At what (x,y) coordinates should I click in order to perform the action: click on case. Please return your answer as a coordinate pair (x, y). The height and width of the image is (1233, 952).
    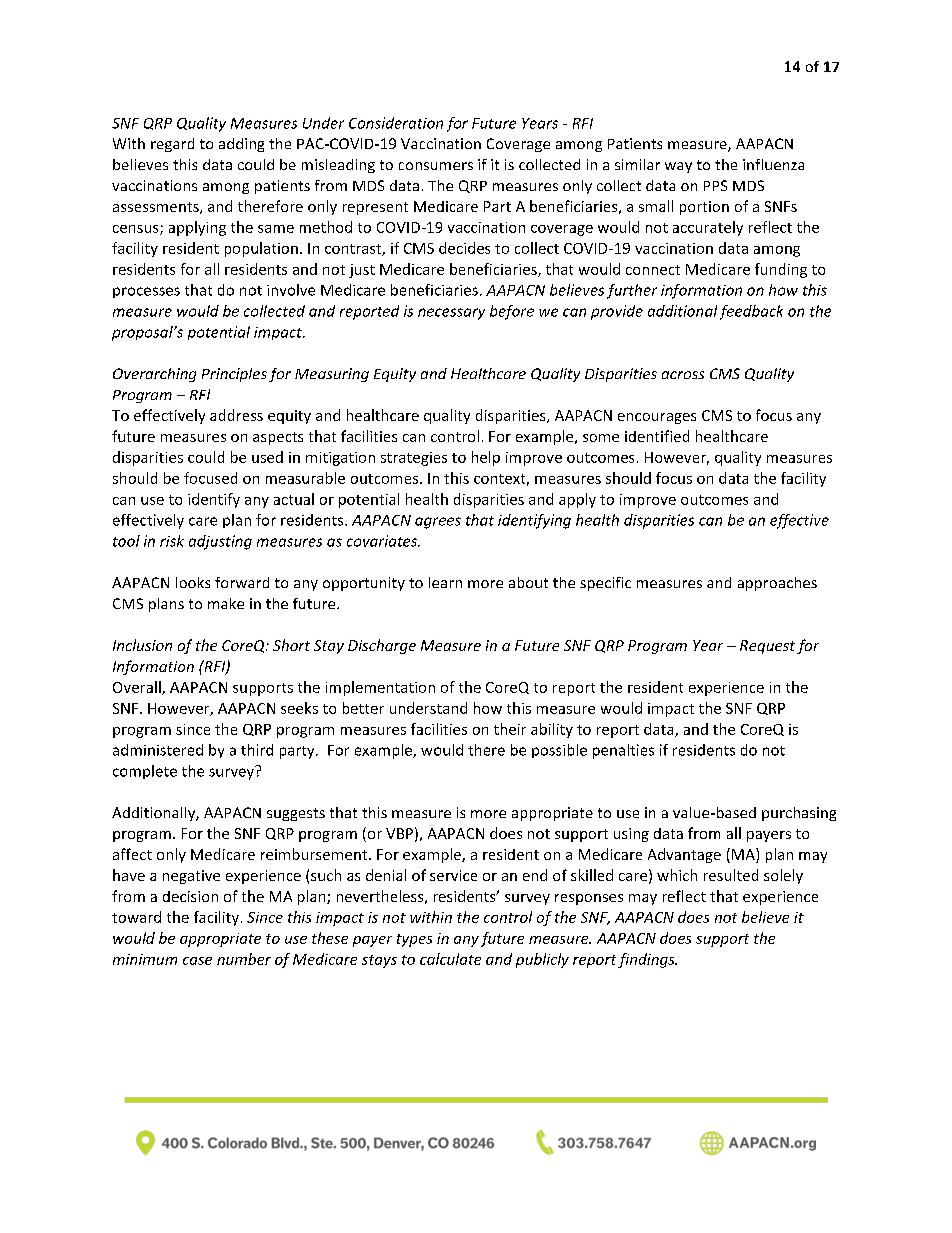
    Looking at the image, I should click on (197, 961).
